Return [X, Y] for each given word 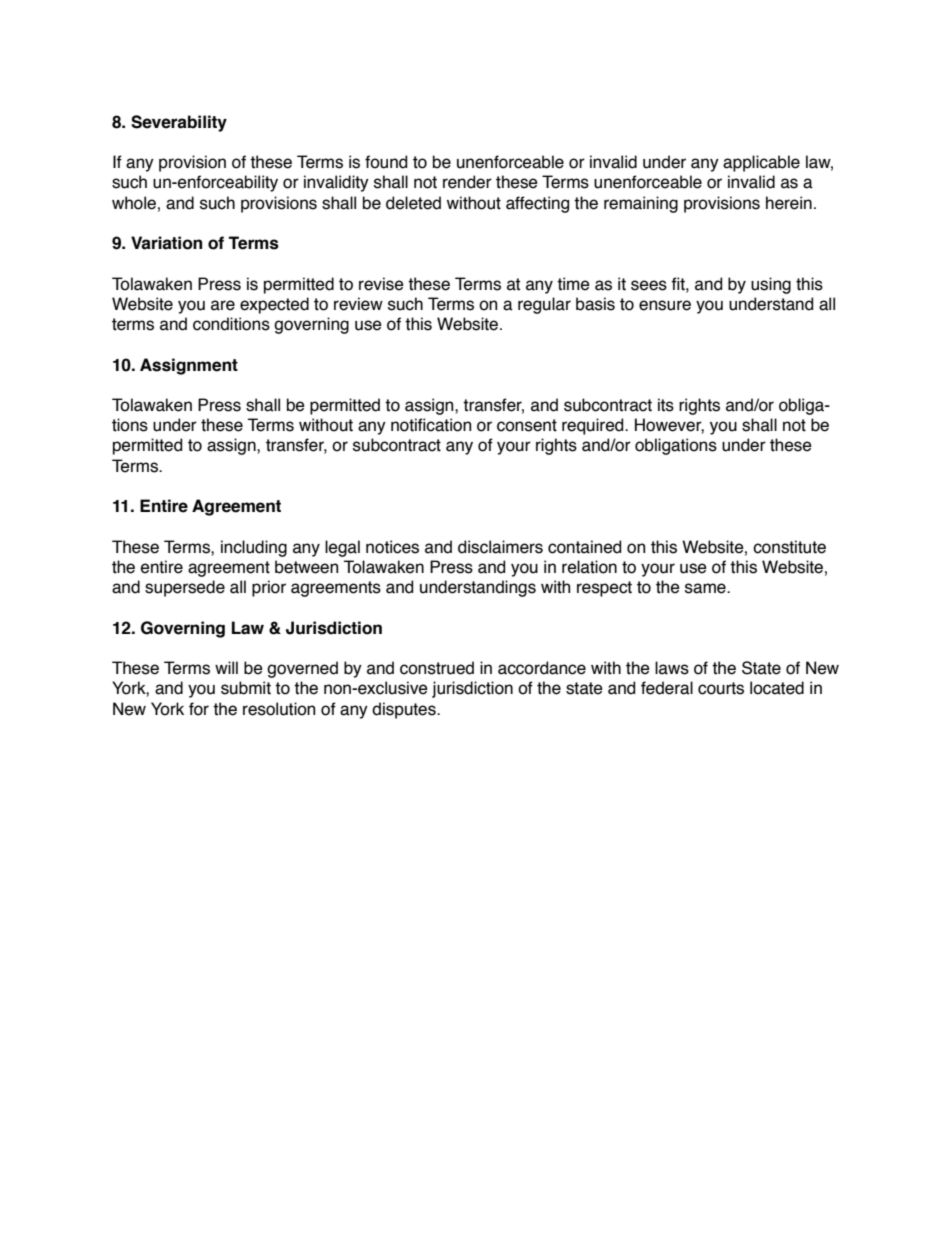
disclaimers [500, 547]
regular [544, 305]
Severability [179, 123]
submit [246, 688]
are [223, 305]
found [386, 162]
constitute [789, 547]
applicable [761, 163]
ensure [665, 305]
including [254, 548]
